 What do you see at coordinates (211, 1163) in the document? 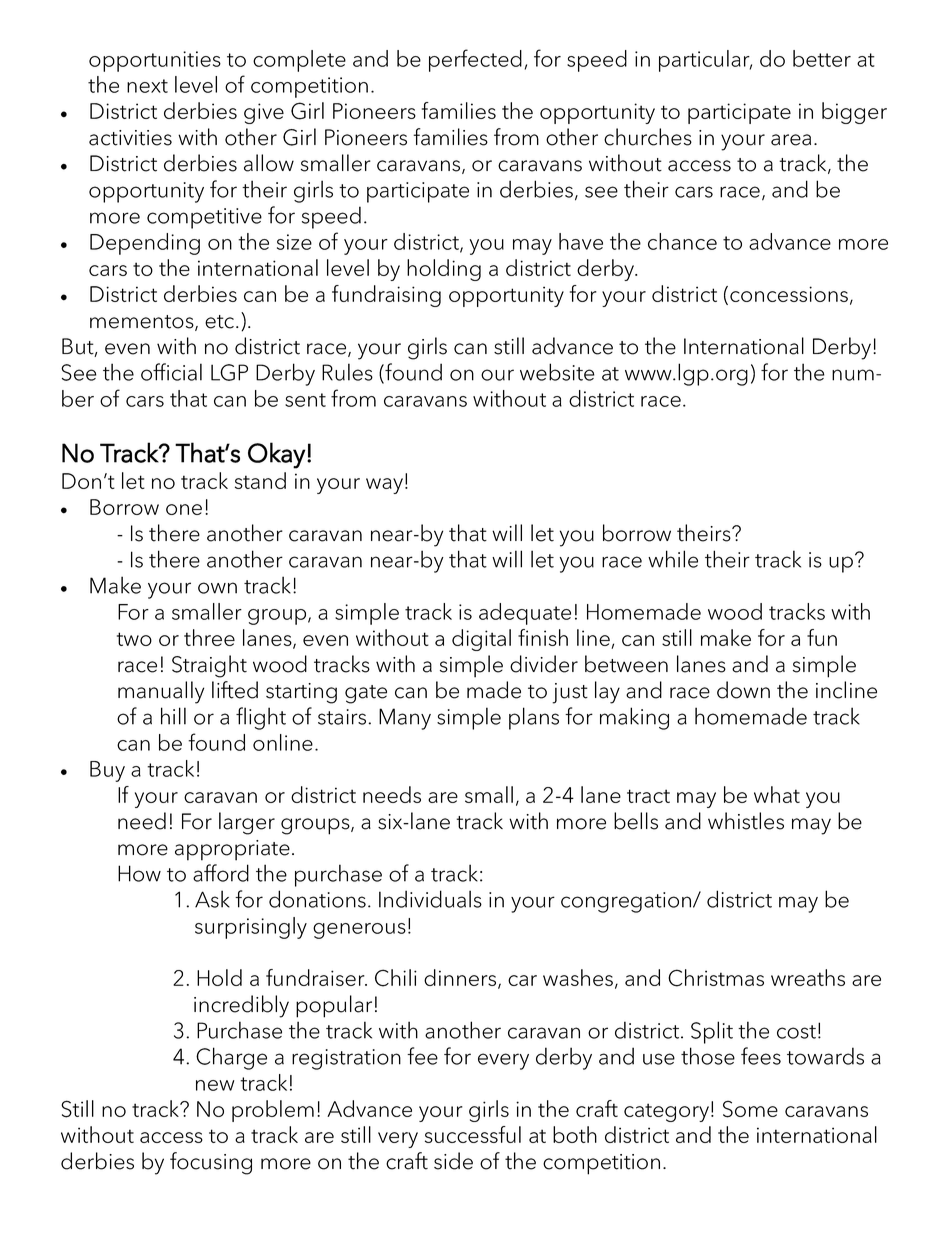
I see `focusing` at bounding box center [211, 1163].
